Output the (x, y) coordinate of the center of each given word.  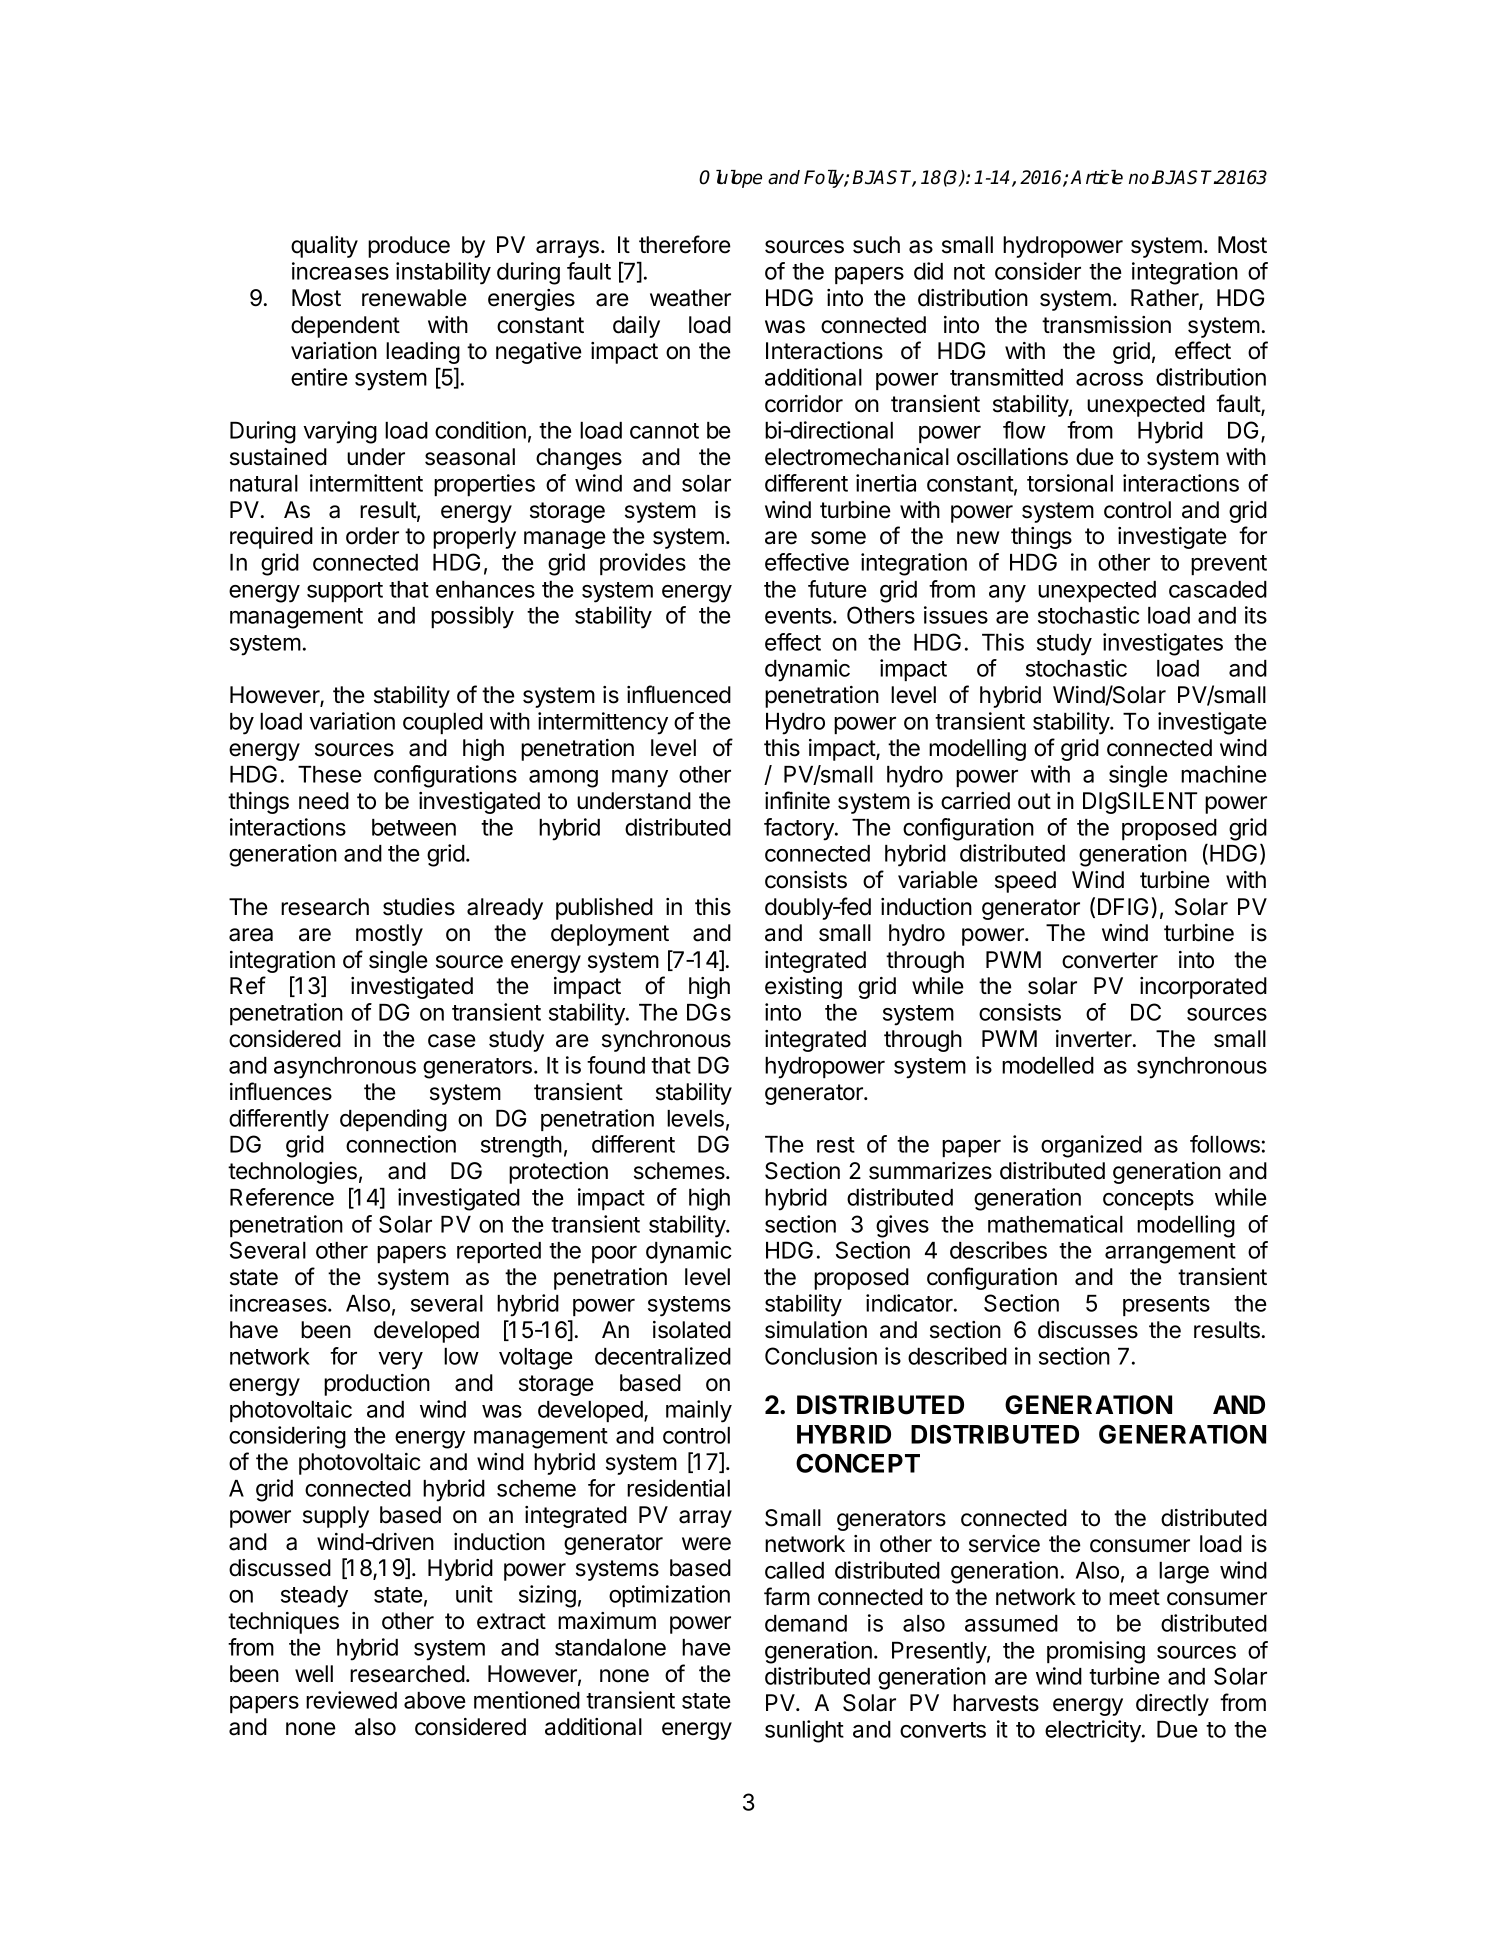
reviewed (351, 1700)
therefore (685, 244)
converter (1110, 960)
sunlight (804, 1731)
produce (409, 247)
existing (803, 988)
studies (419, 907)
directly (1172, 1705)
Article (1096, 177)
